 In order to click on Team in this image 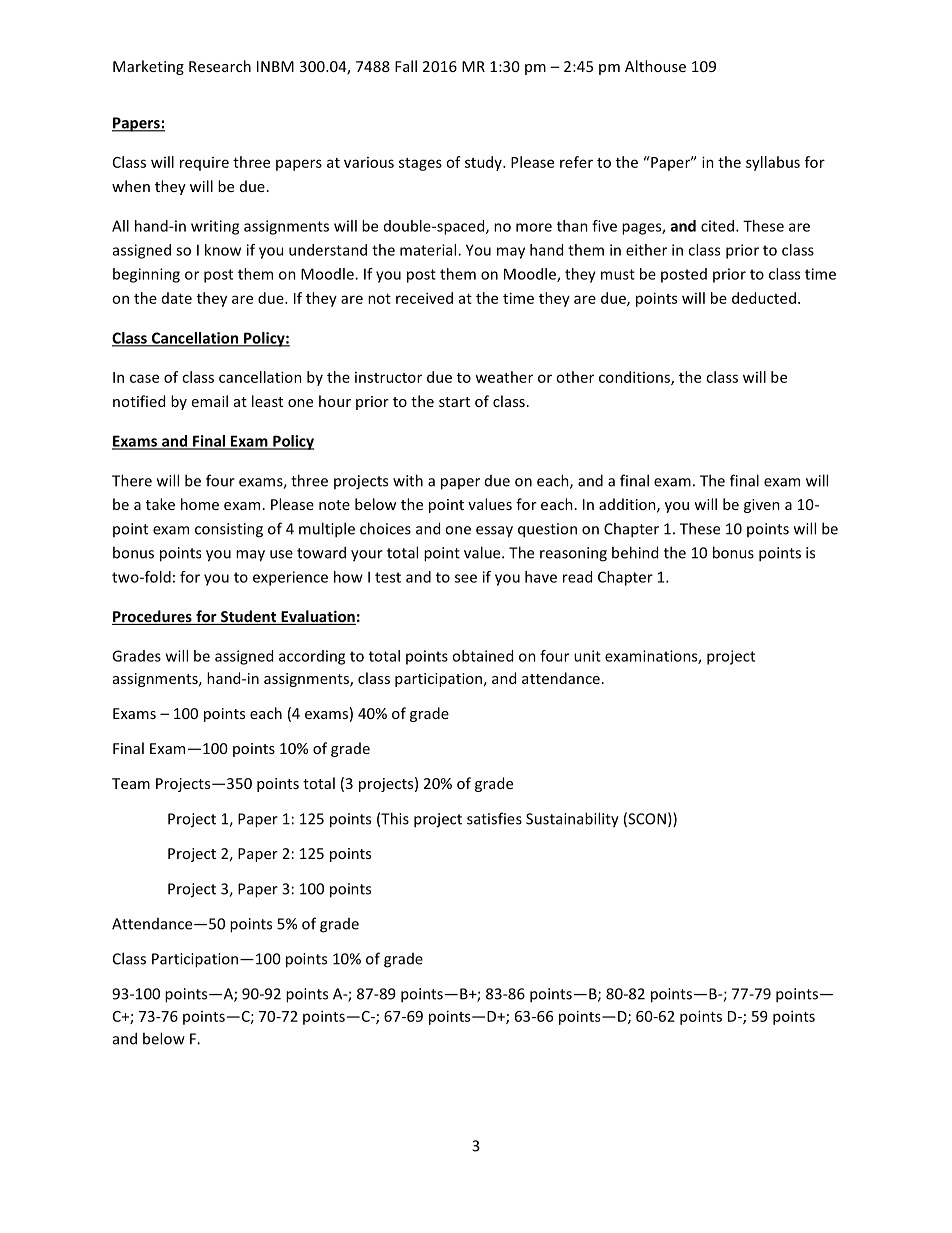, I will do `click(131, 783)`.
